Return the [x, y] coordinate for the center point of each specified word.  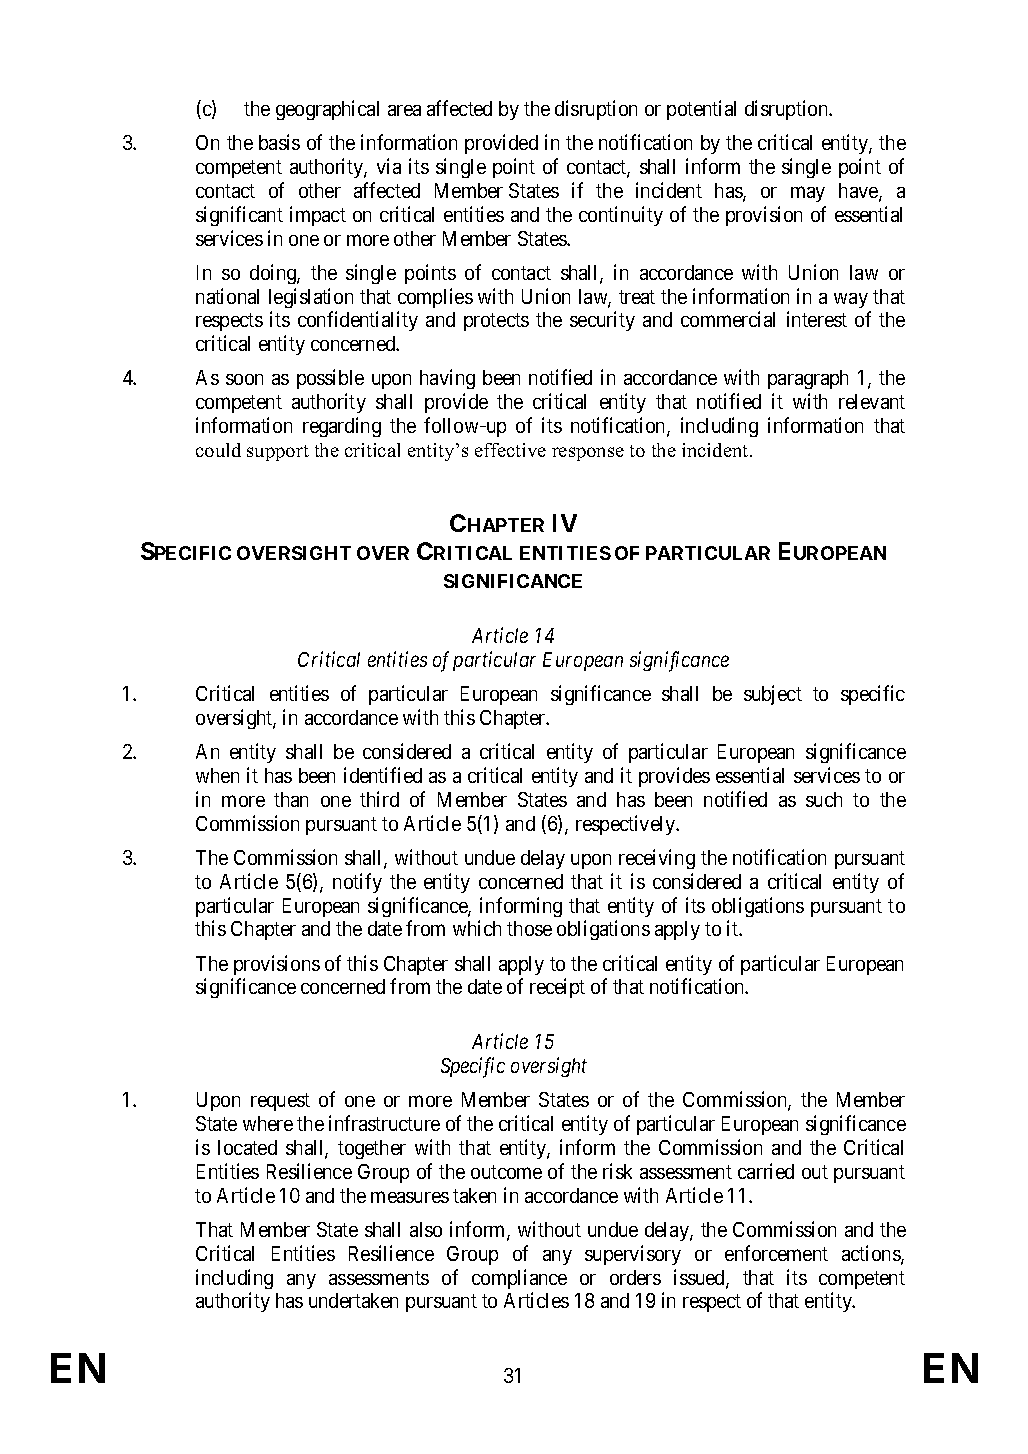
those [529, 928]
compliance [519, 1279]
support [278, 453]
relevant [872, 401]
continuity [621, 216]
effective [510, 450]
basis [279, 142]
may [808, 194]
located [247, 1147]
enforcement [776, 1253]
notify [357, 883]
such [824, 799]
